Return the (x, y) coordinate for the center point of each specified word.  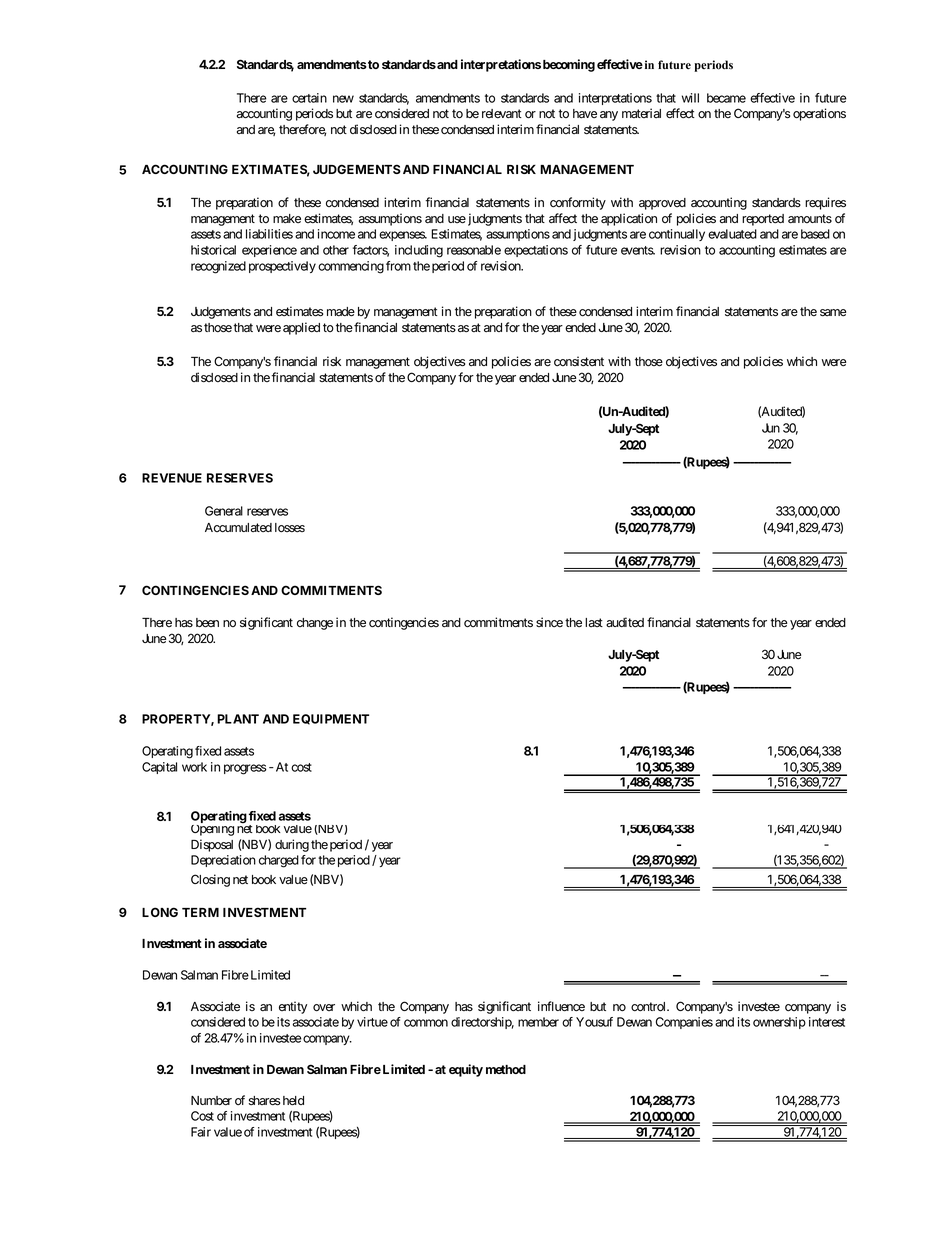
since (549, 622)
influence (561, 1006)
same (833, 313)
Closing (210, 880)
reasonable (474, 250)
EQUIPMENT (331, 719)
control (650, 1007)
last (594, 622)
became (726, 98)
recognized (218, 267)
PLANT (238, 719)
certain (309, 98)
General (224, 511)
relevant (502, 114)
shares (264, 1101)
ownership (779, 1023)
